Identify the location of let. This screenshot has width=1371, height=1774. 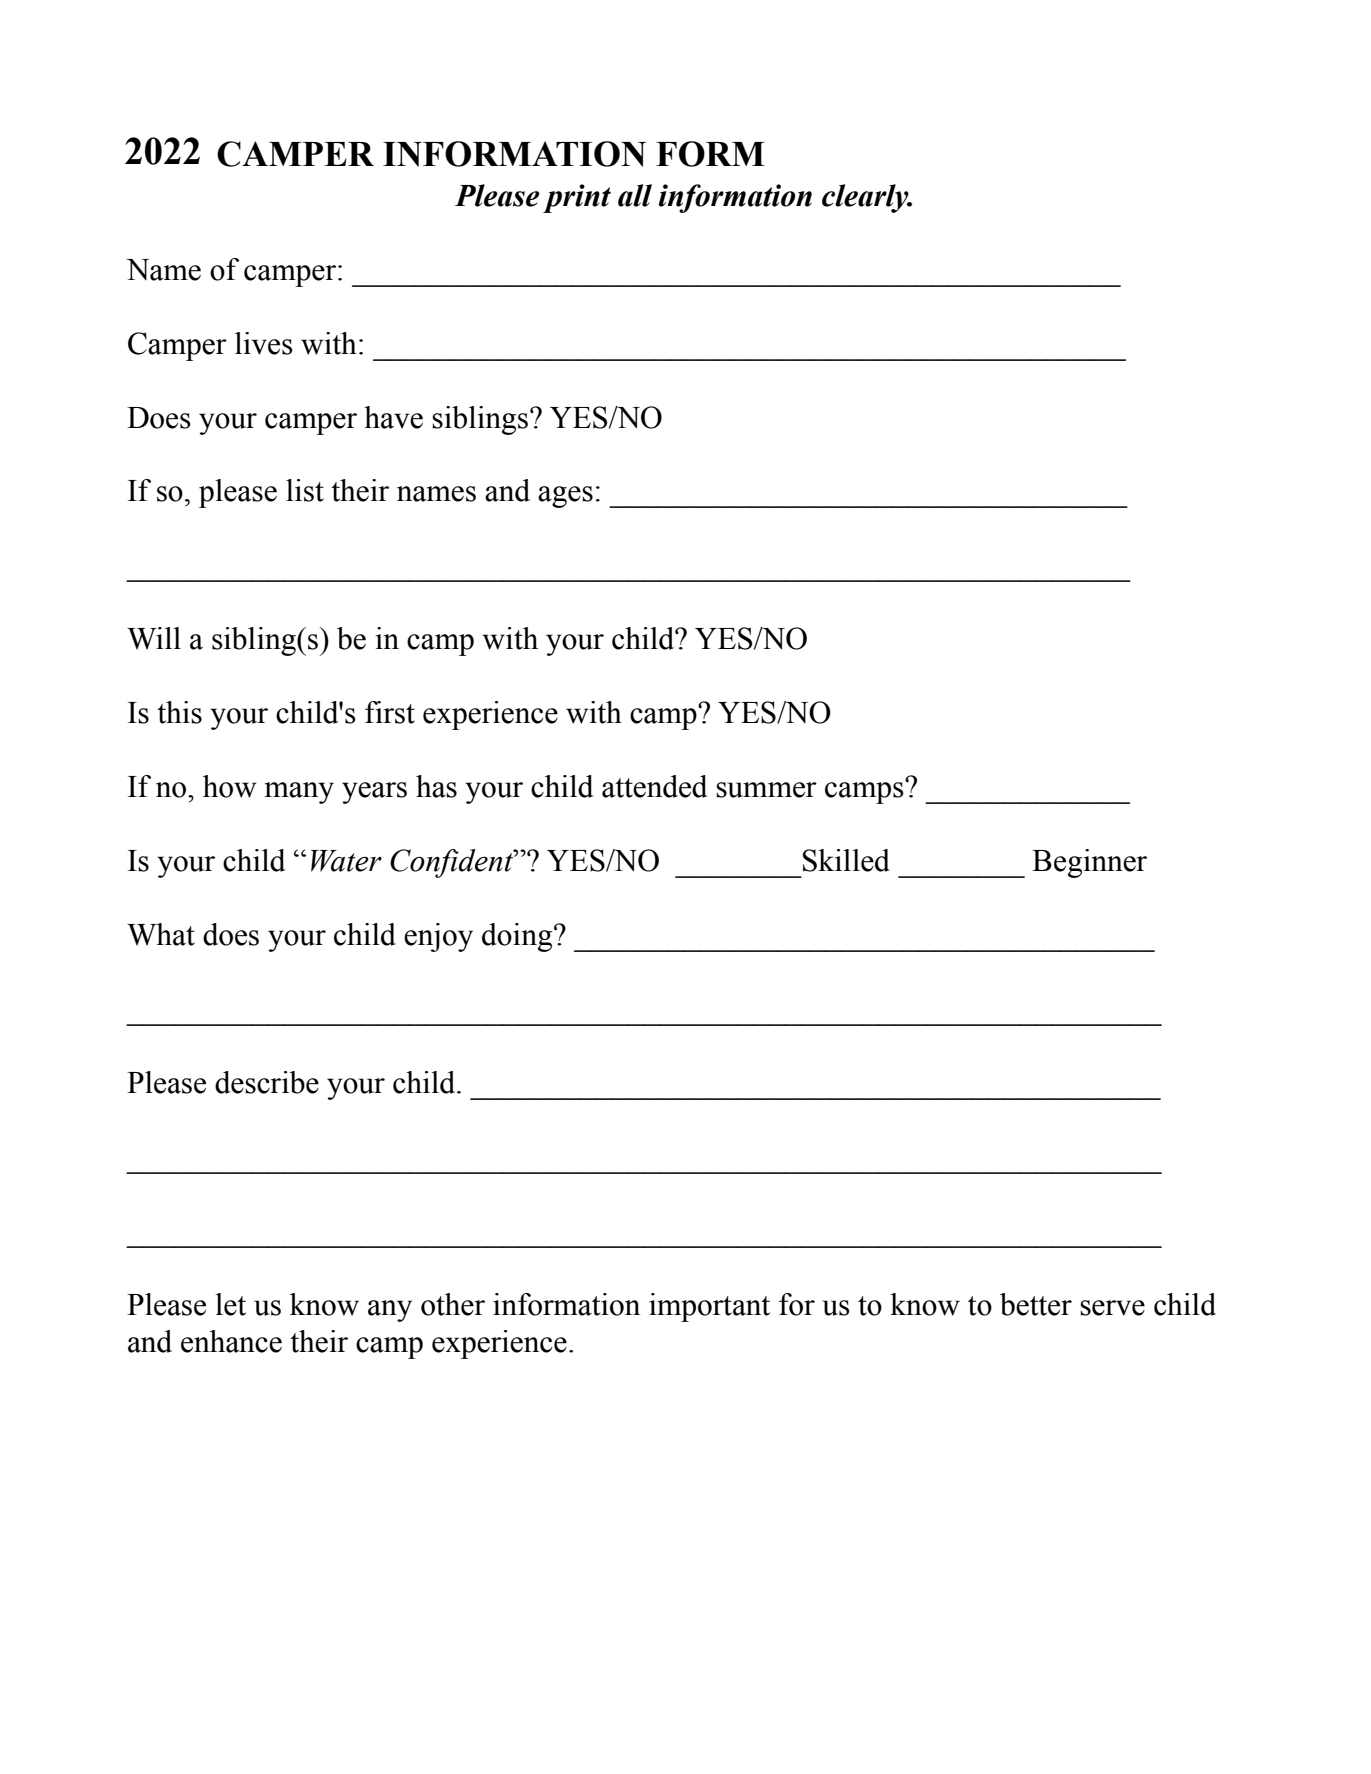
(230, 1304).
